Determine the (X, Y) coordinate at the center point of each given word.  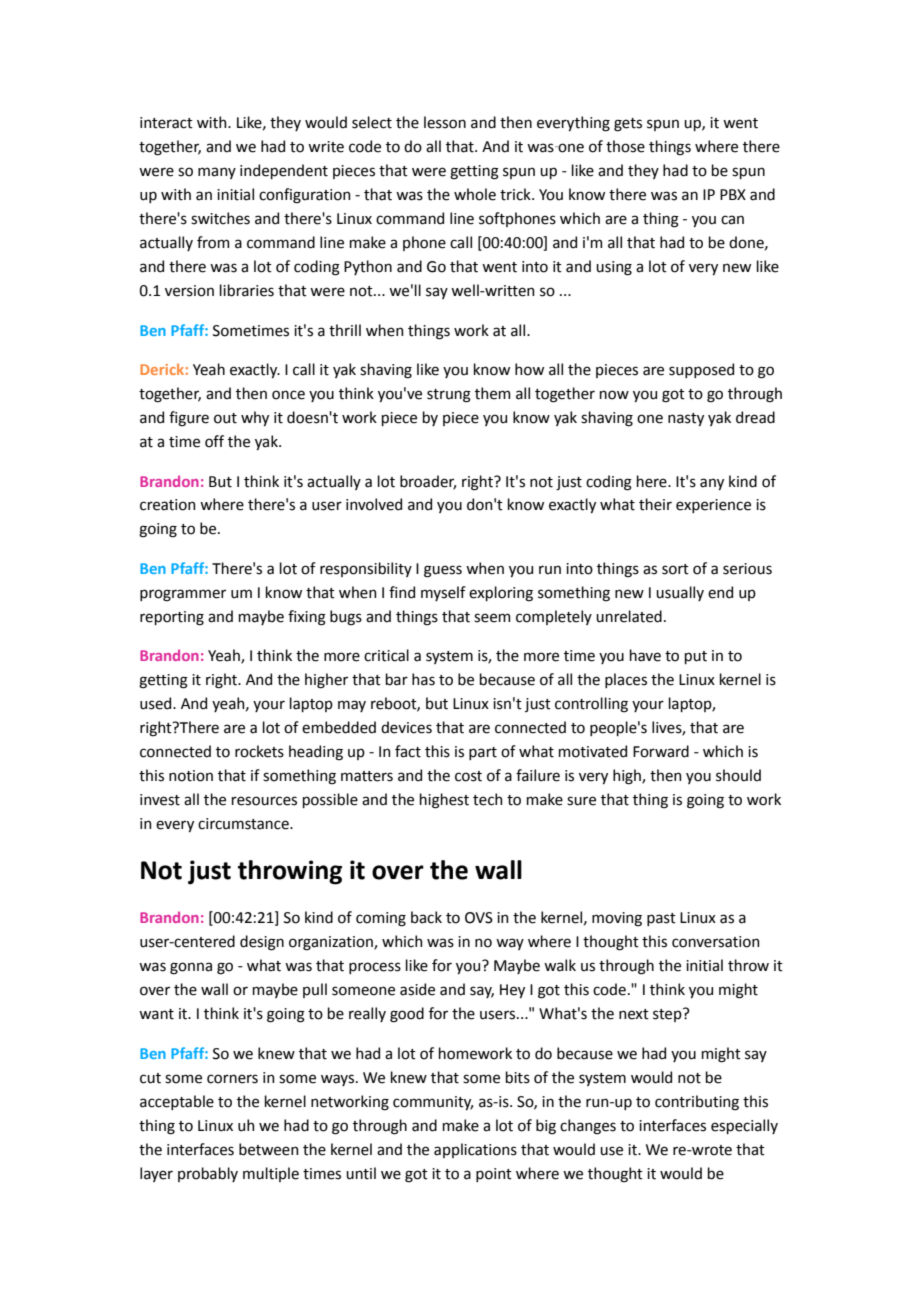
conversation (716, 942)
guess (443, 571)
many (217, 173)
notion (191, 776)
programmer (183, 595)
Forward (661, 751)
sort (675, 569)
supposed (701, 370)
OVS (479, 918)
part (483, 753)
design (262, 943)
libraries (247, 290)
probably (208, 1174)
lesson (445, 122)
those (625, 146)
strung (449, 396)
